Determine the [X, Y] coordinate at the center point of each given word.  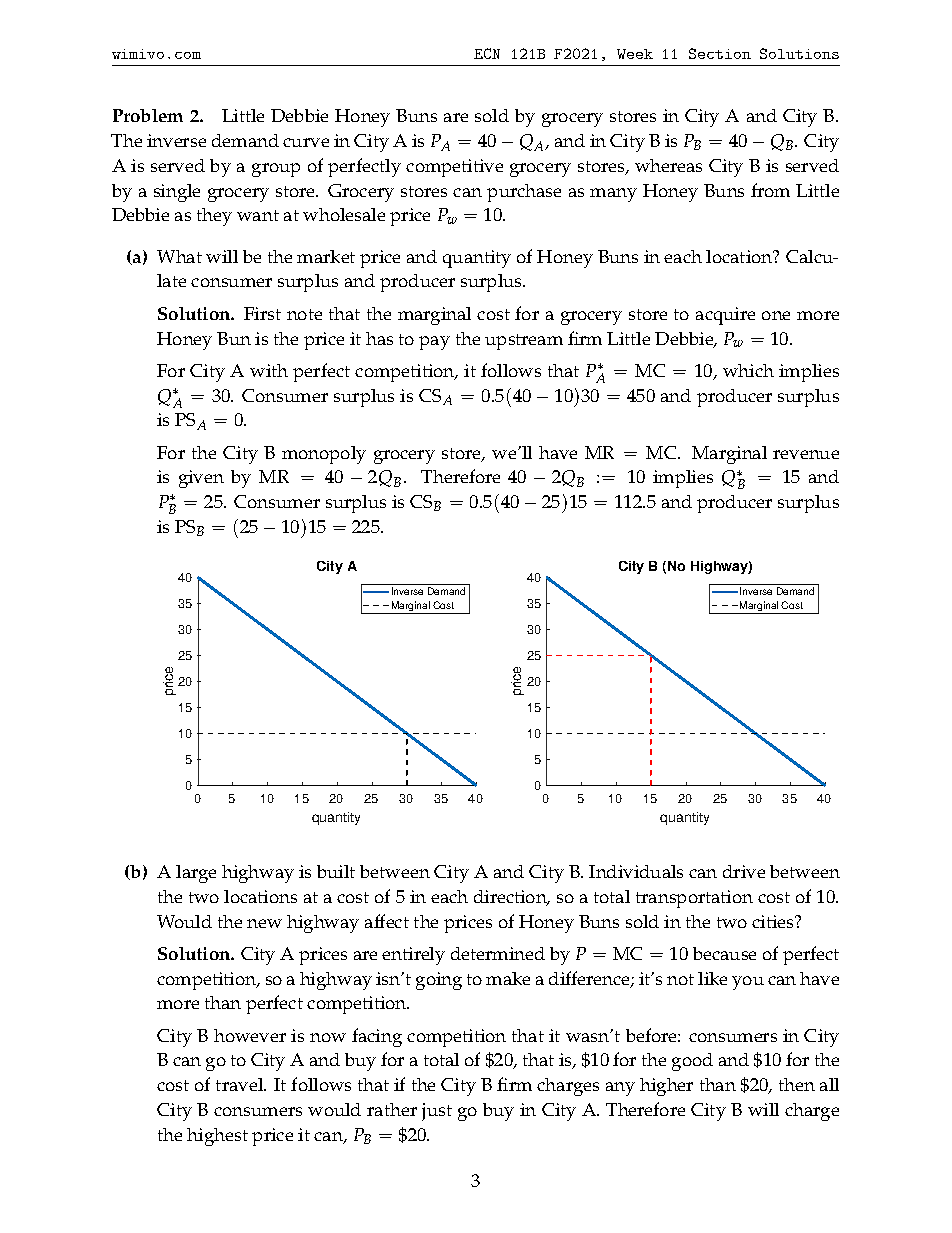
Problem [148, 115]
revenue [806, 454]
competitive [454, 168]
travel [241, 1084]
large [196, 874]
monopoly [324, 455]
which [748, 370]
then [797, 1084]
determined [498, 953]
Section [720, 53]
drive [744, 871]
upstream [524, 342]
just [437, 1112]
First [262, 313]
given [201, 479]
